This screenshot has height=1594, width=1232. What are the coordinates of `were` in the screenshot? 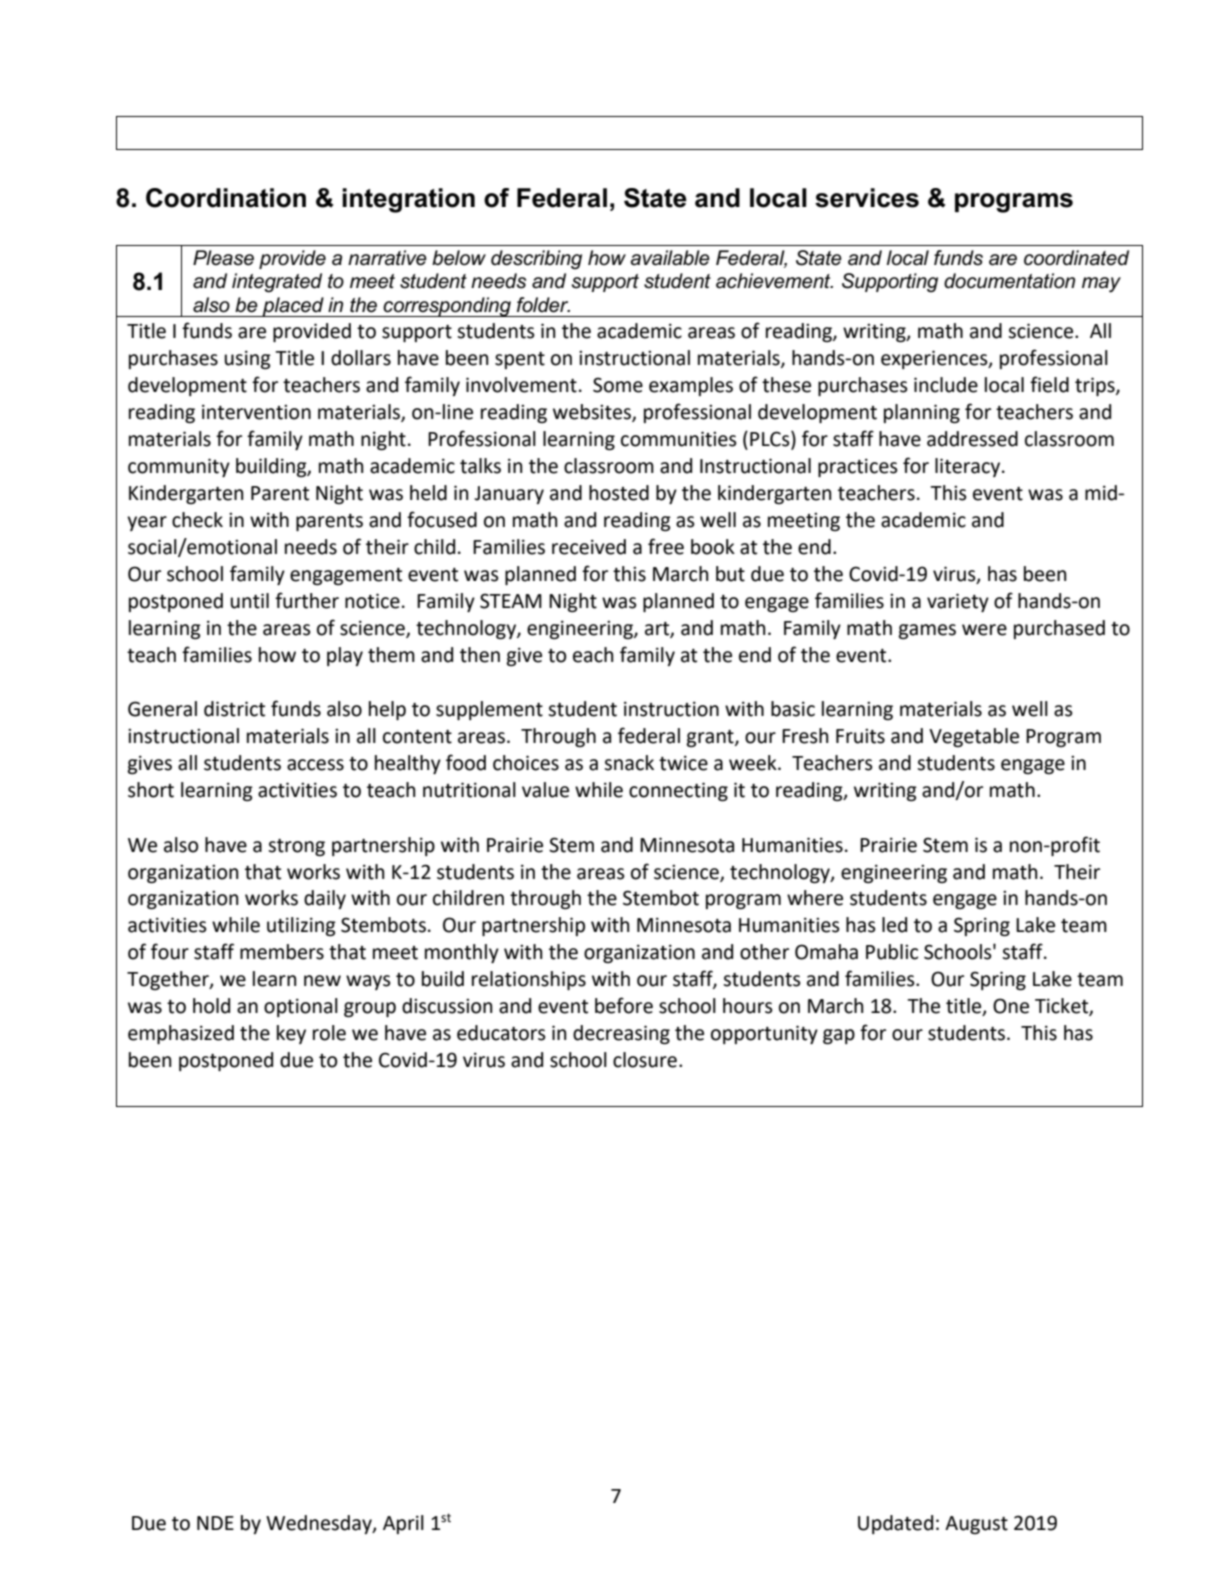 It's located at (984, 630).
